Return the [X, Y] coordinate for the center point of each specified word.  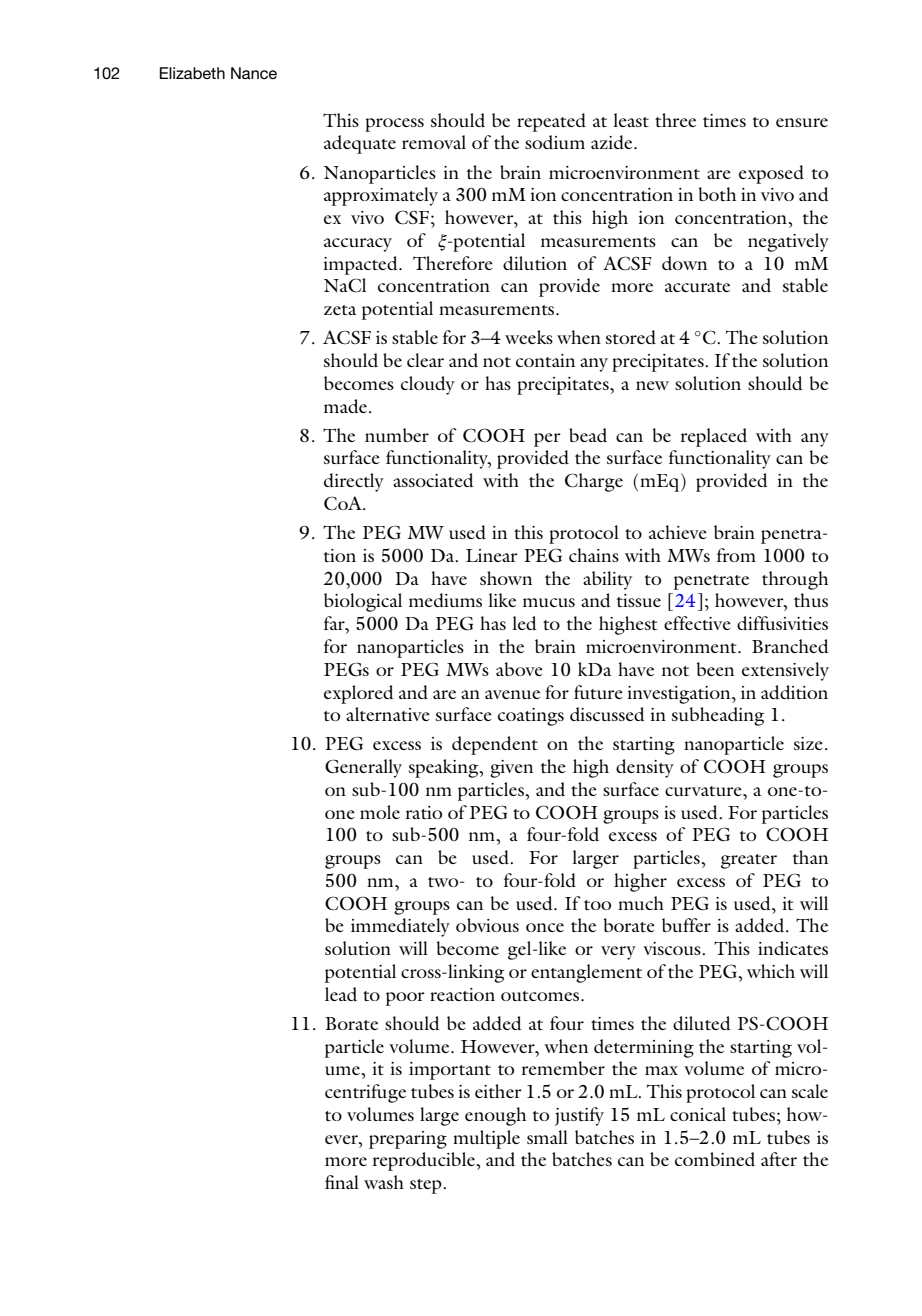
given [511, 769]
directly [354, 482]
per [547, 440]
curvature [704, 791]
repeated [551, 122]
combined [715, 1159]
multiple [486, 1139]
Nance [254, 73]
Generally [363, 768]
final [342, 1182]
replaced [714, 437]
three [675, 120]
